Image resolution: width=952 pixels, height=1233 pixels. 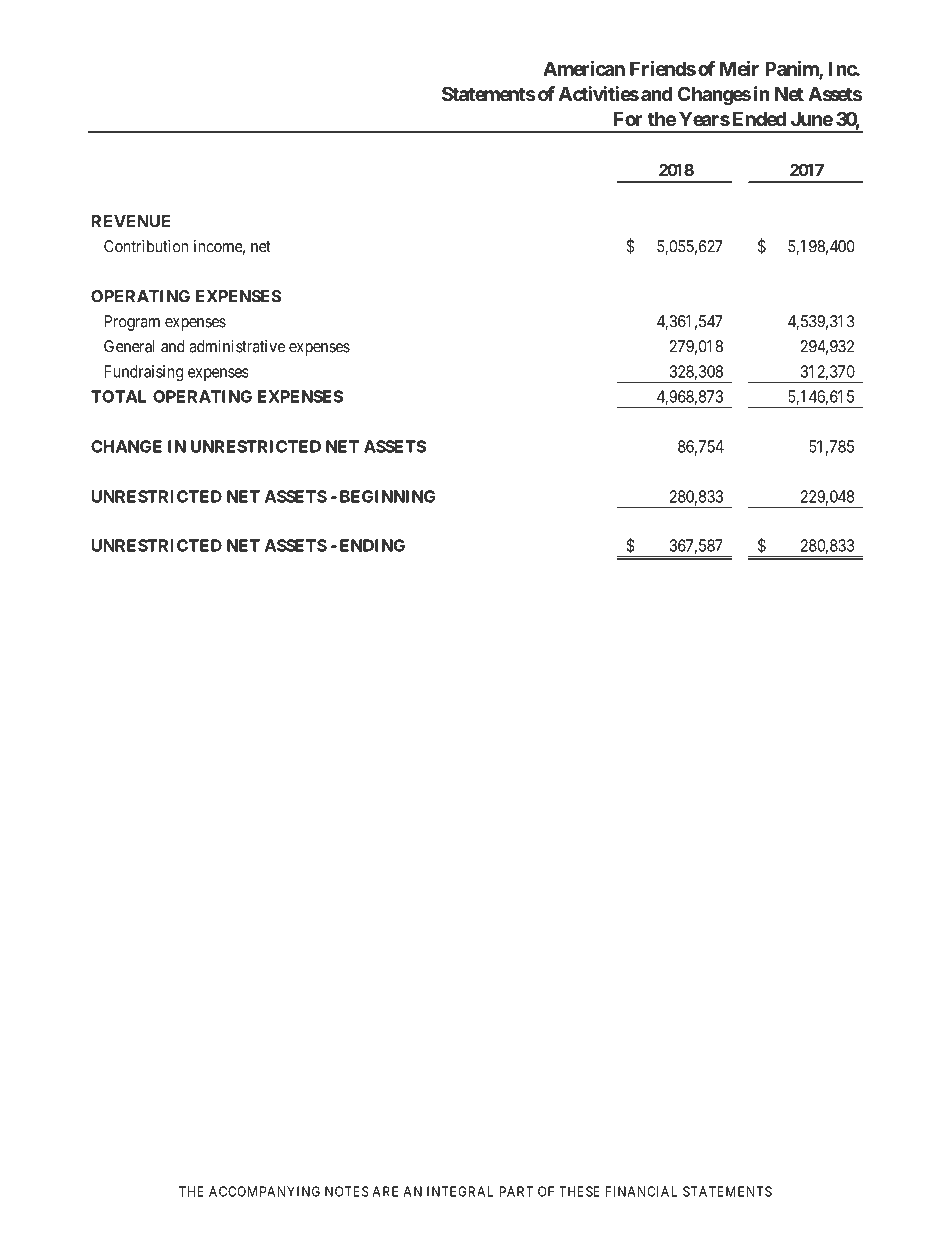 What do you see at coordinates (628, 119) in the screenshot?
I see `For` at bounding box center [628, 119].
